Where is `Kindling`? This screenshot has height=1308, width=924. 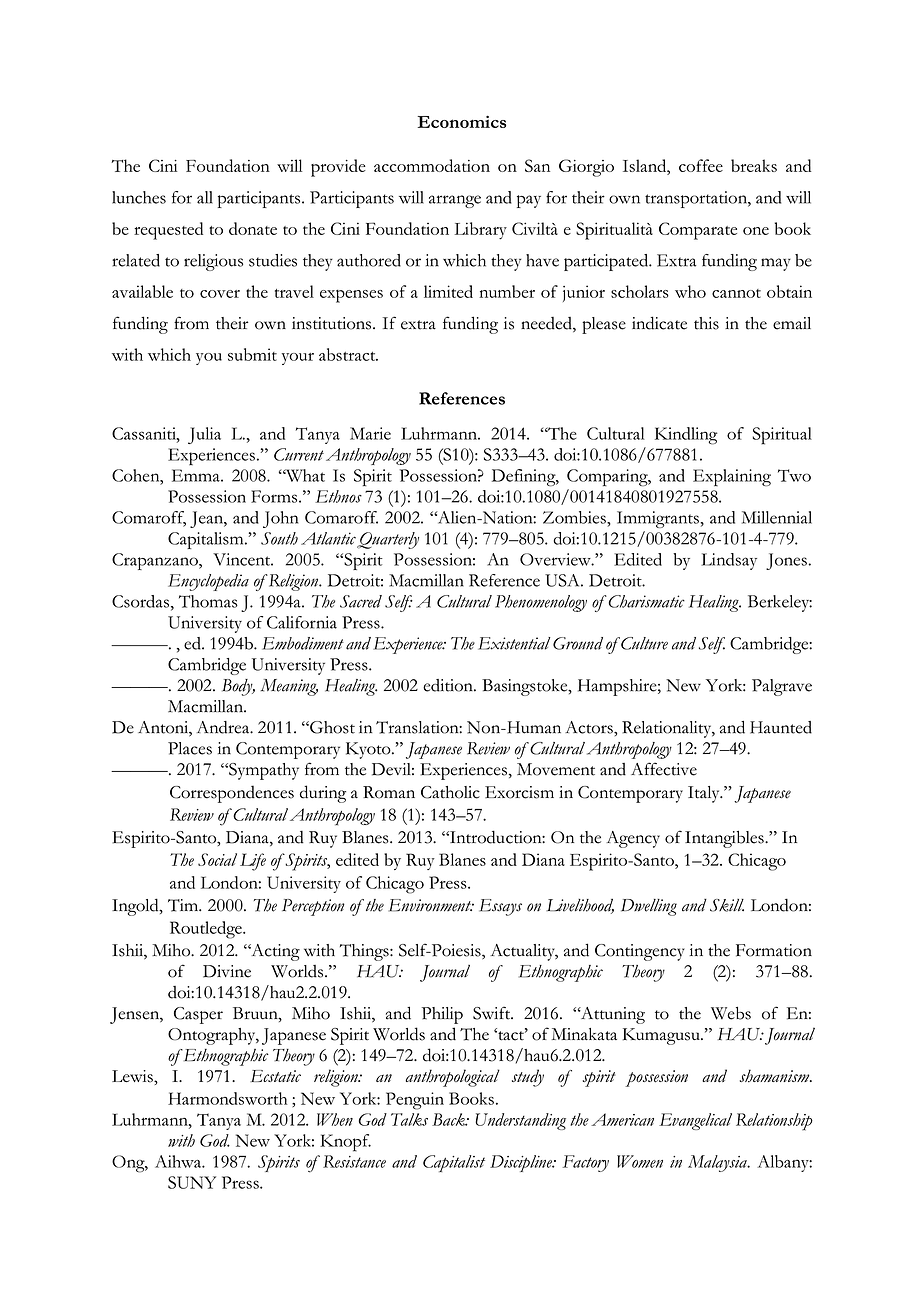 Kindling is located at coordinates (686, 436).
